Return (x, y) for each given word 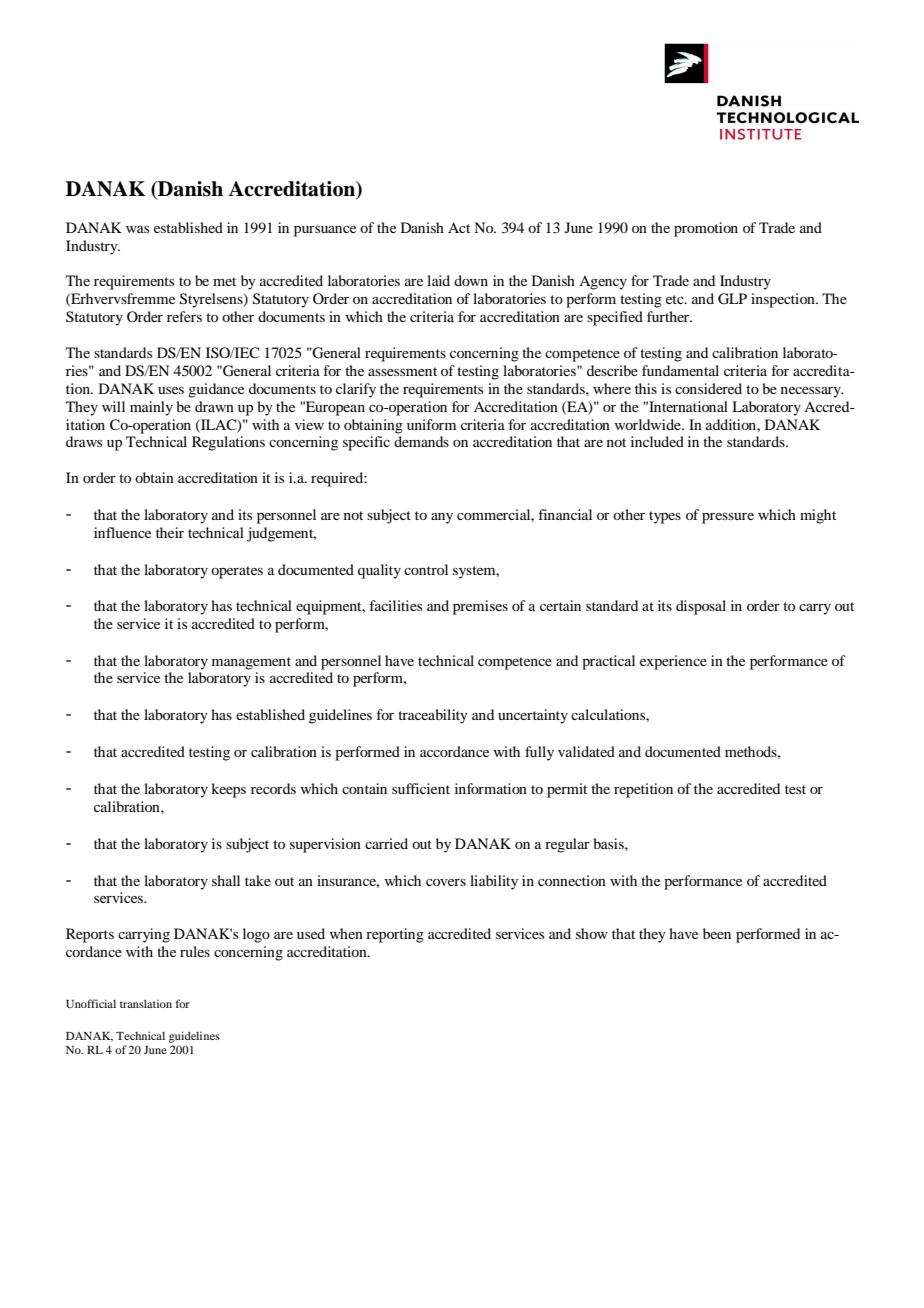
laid (438, 280)
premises (480, 607)
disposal (701, 607)
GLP (732, 299)
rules (195, 951)
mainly (151, 408)
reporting (395, 935)
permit (567, 790)
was (137, 229)
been (717, 933)
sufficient (421, 788)
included (657, 441)
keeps (228, 790)
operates (237, 572)
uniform (431, 424)
